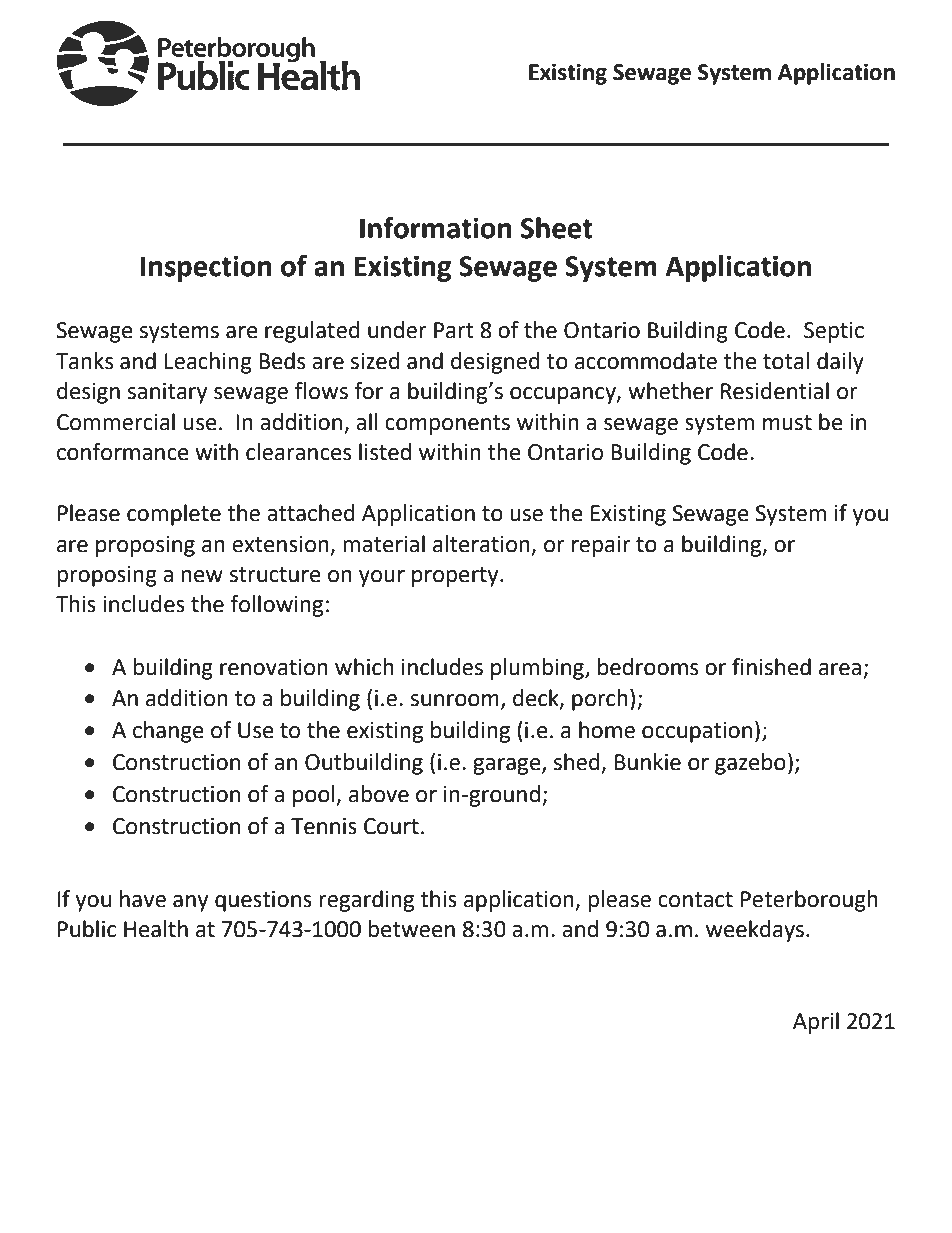 The image size is (952, 1233). Describe the element at coordinates (315, 796) in the screenshot. I see `pool` at that location.
